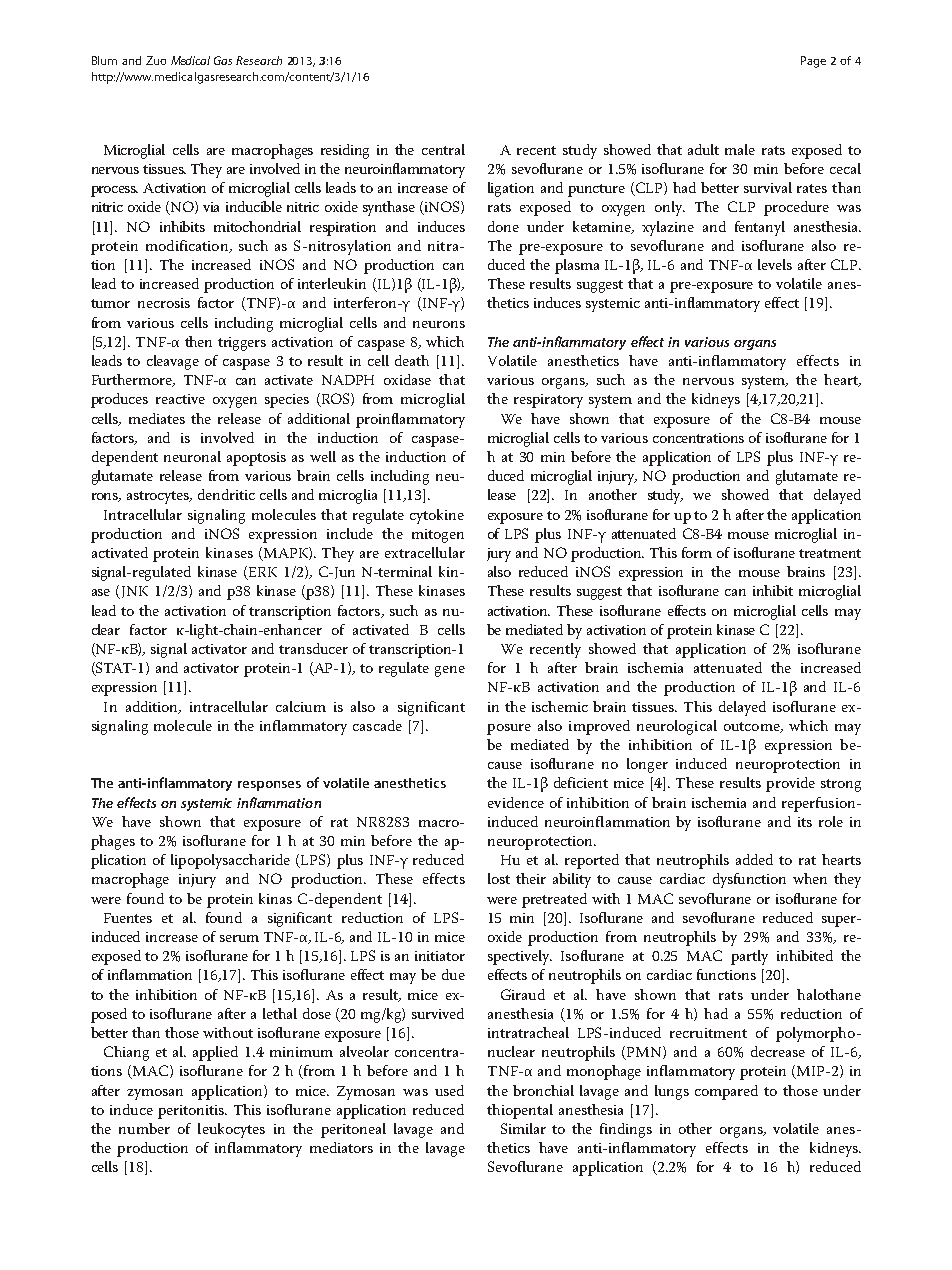  Describe the element at coordinates (775, 264) in the screenshot. I see `levels` at that location.
